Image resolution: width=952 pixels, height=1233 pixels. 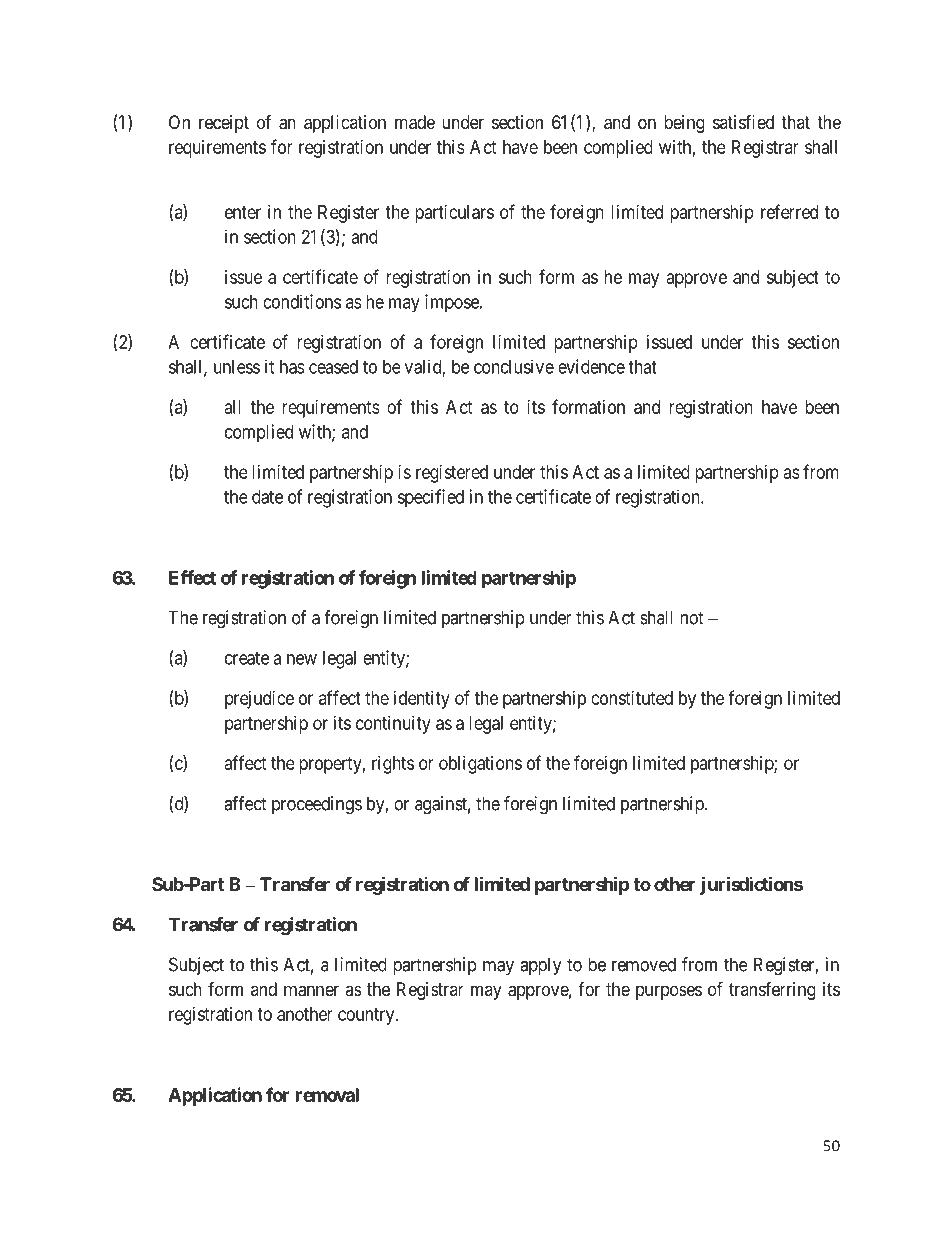 I want to click on removal, so click(x=327, y=1095).
